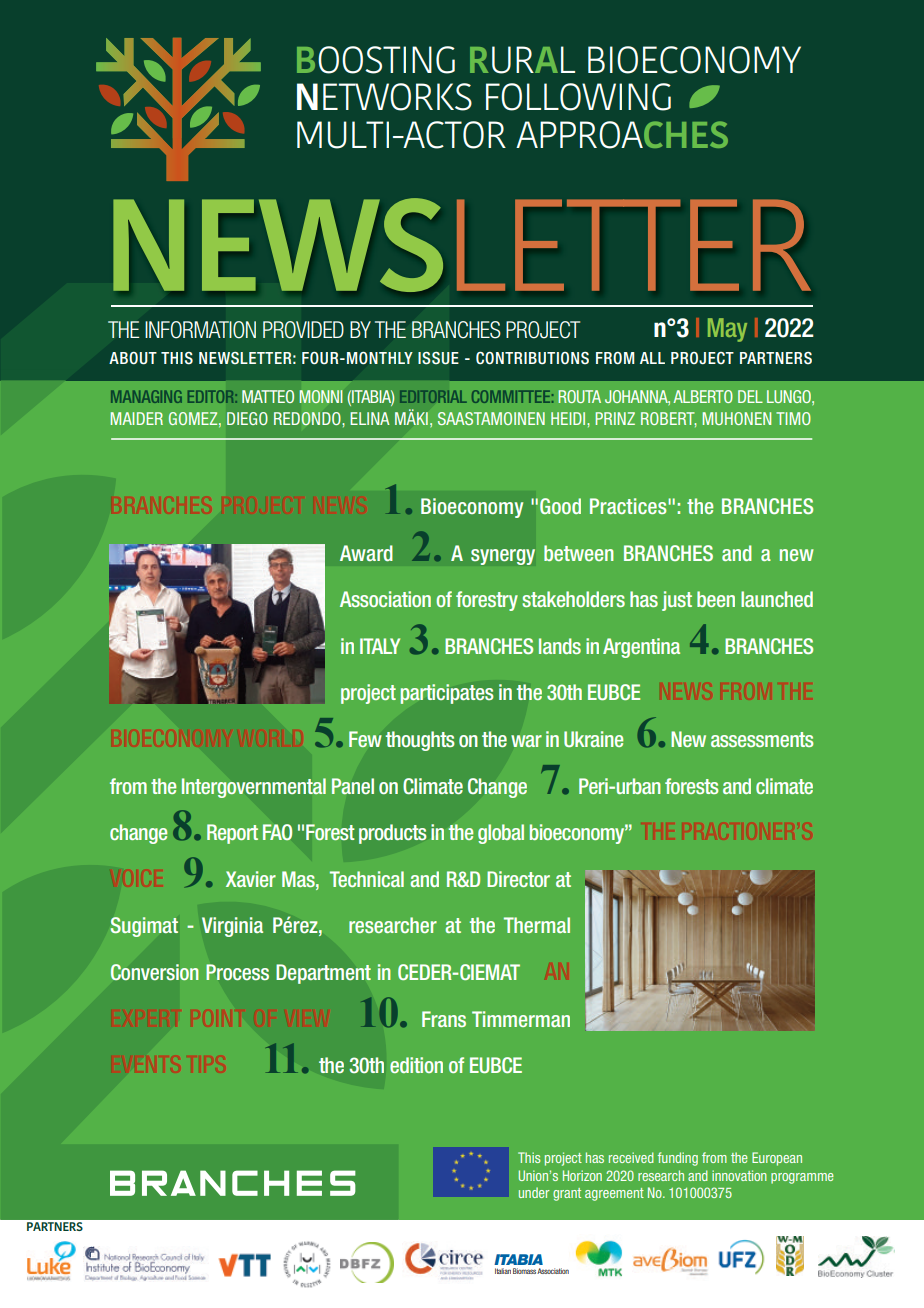 The width and height of the document is (924, 1308). Describe the element at coordinates (232, 834) in the document. I see `Report` at that location.
